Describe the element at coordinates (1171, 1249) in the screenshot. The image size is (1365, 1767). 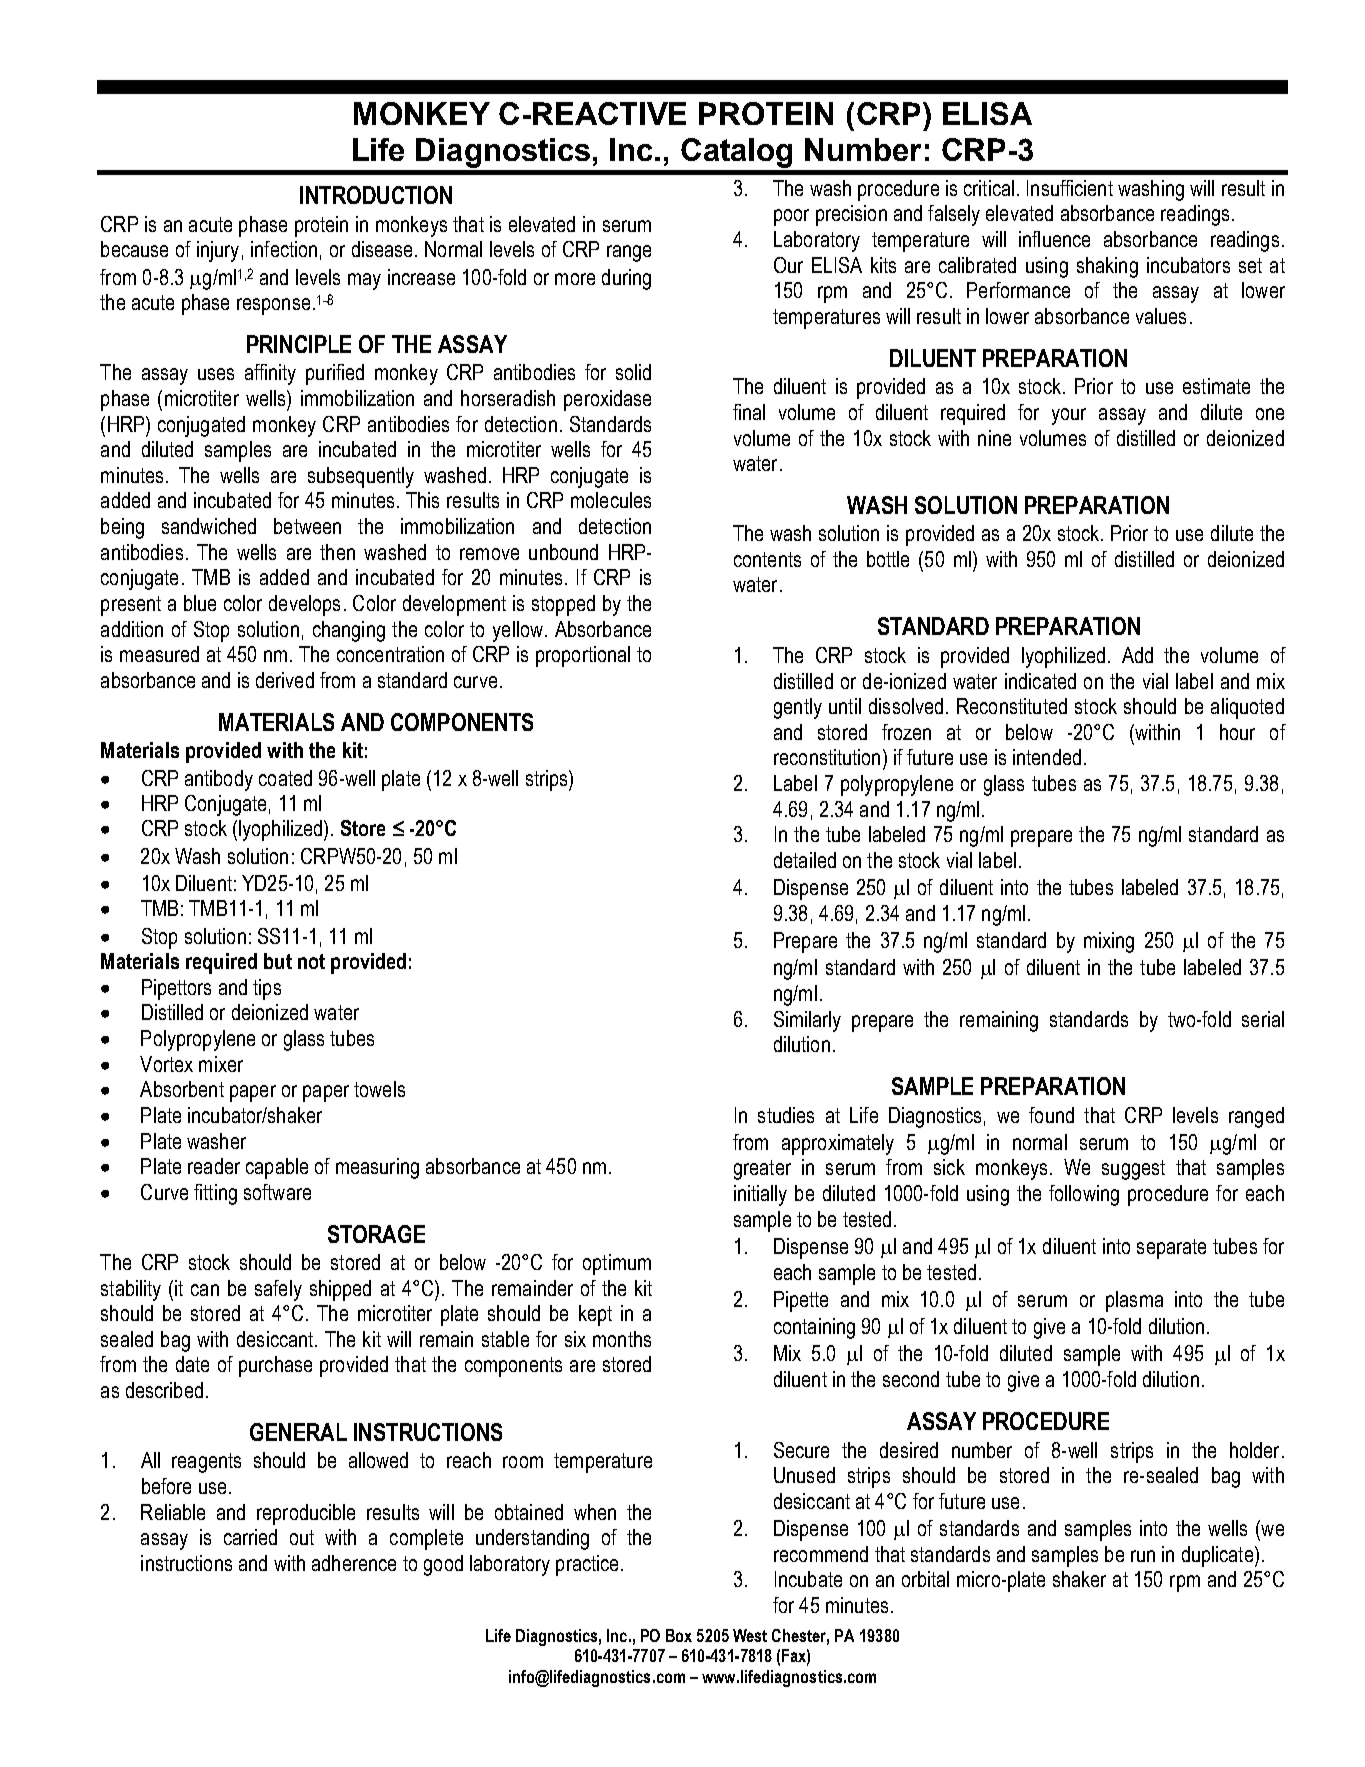
I see `separate` at that location.
